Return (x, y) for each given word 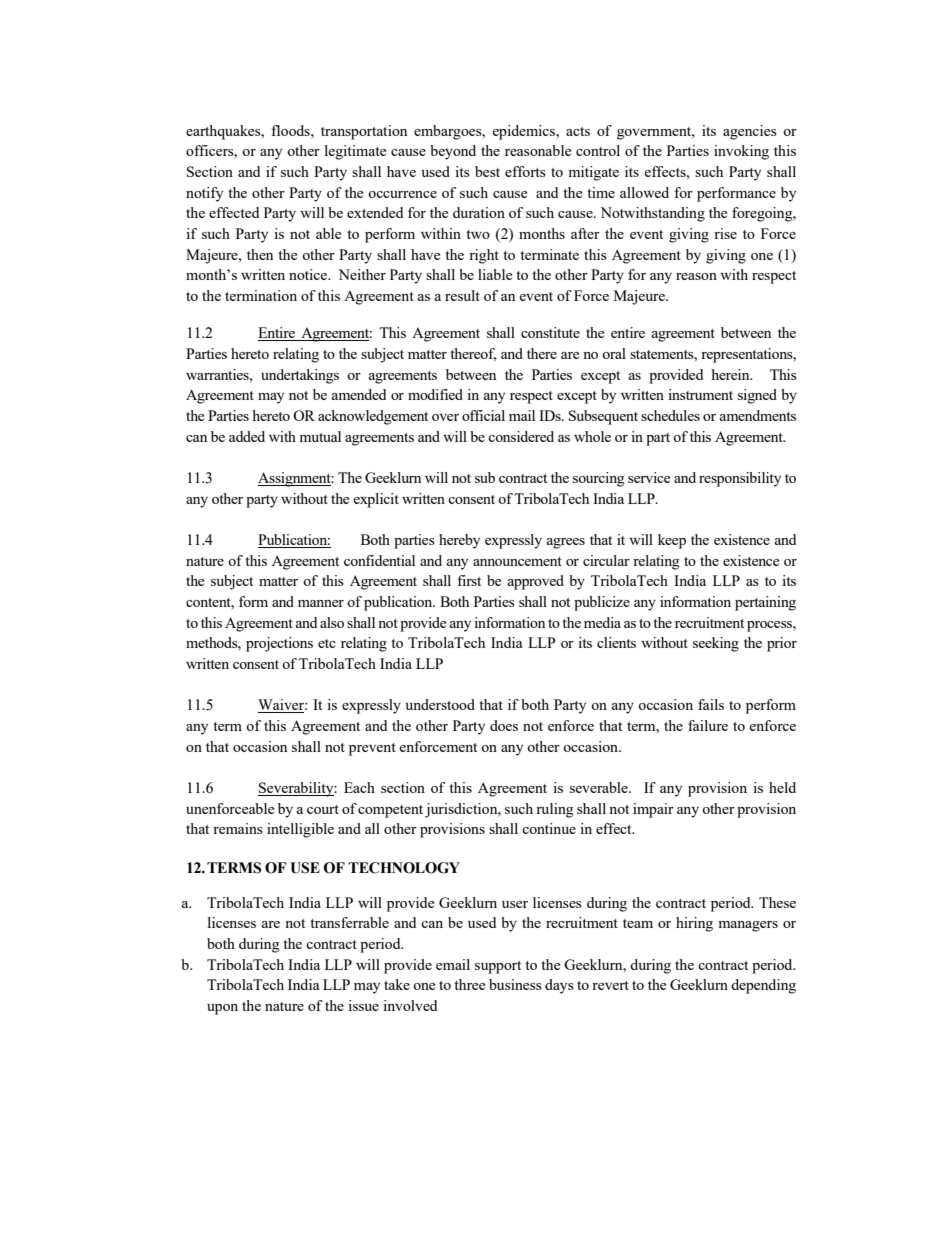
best (487, 171)
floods (291, 130)
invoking (741, 152)
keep (672, 541)
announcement (517, 561)
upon (222, 1009)
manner (321, 603)
